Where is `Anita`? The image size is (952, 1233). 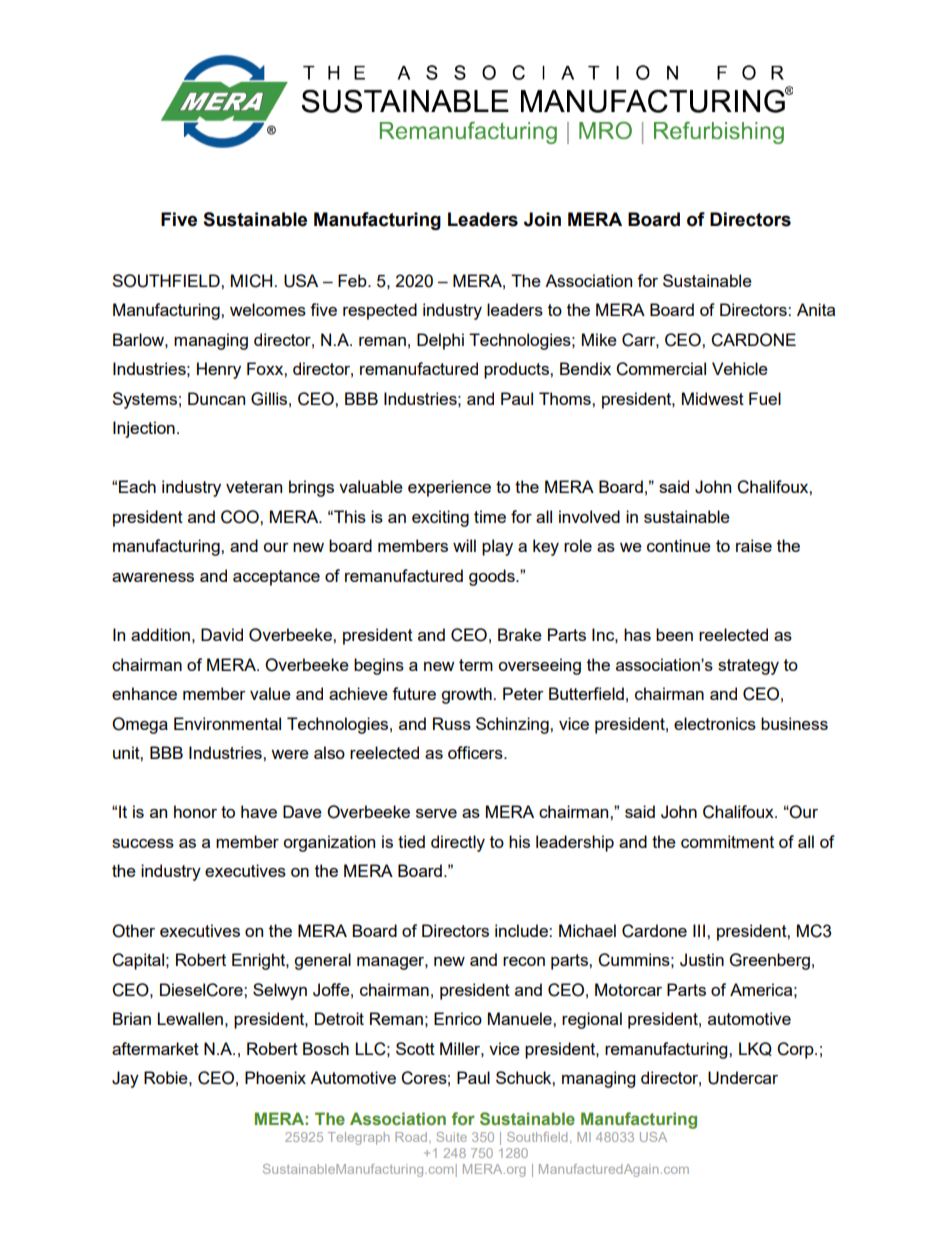 Anita is located at coordinates (816, 309).
